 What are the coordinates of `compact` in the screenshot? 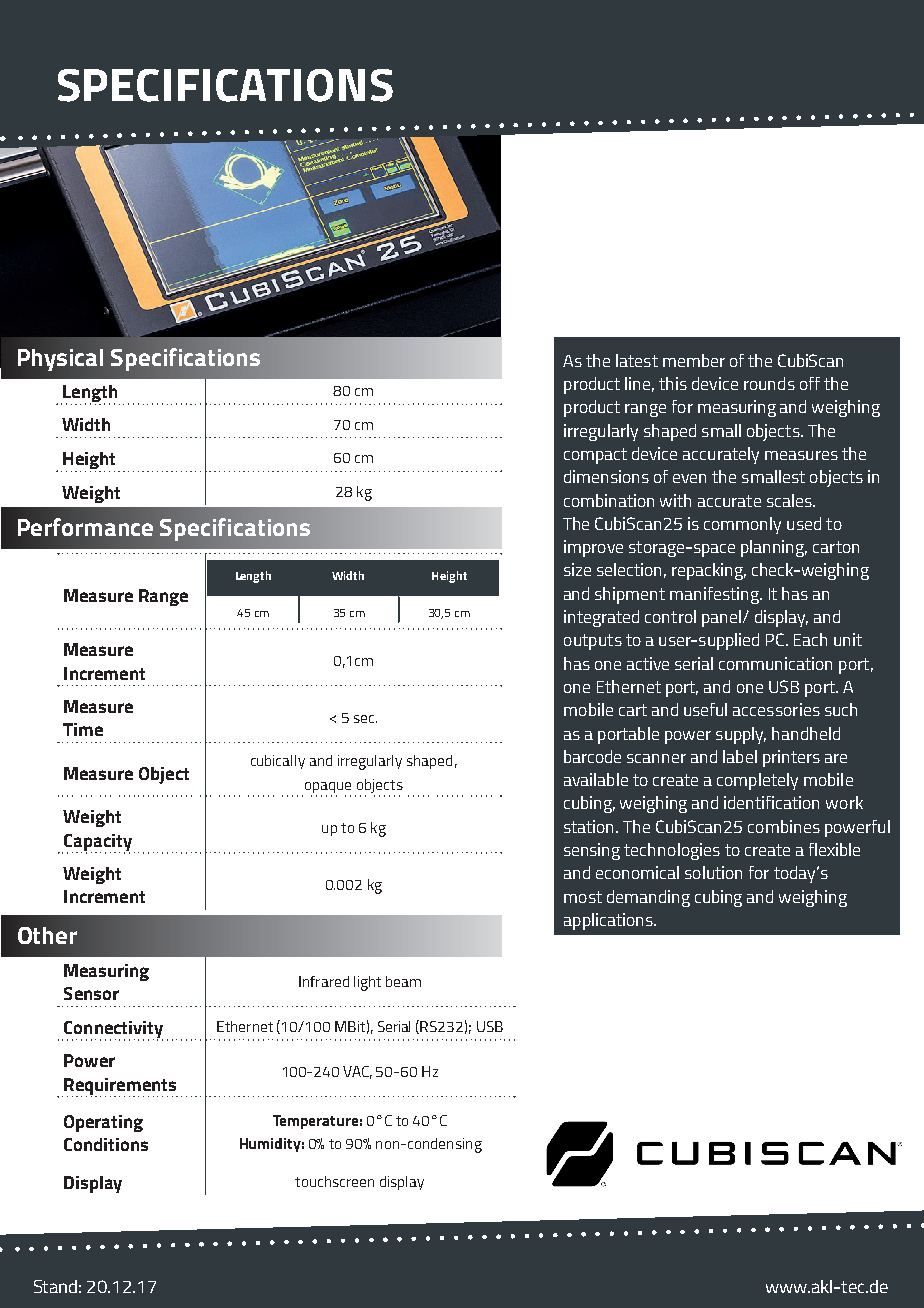 It's located at (595, 456).
